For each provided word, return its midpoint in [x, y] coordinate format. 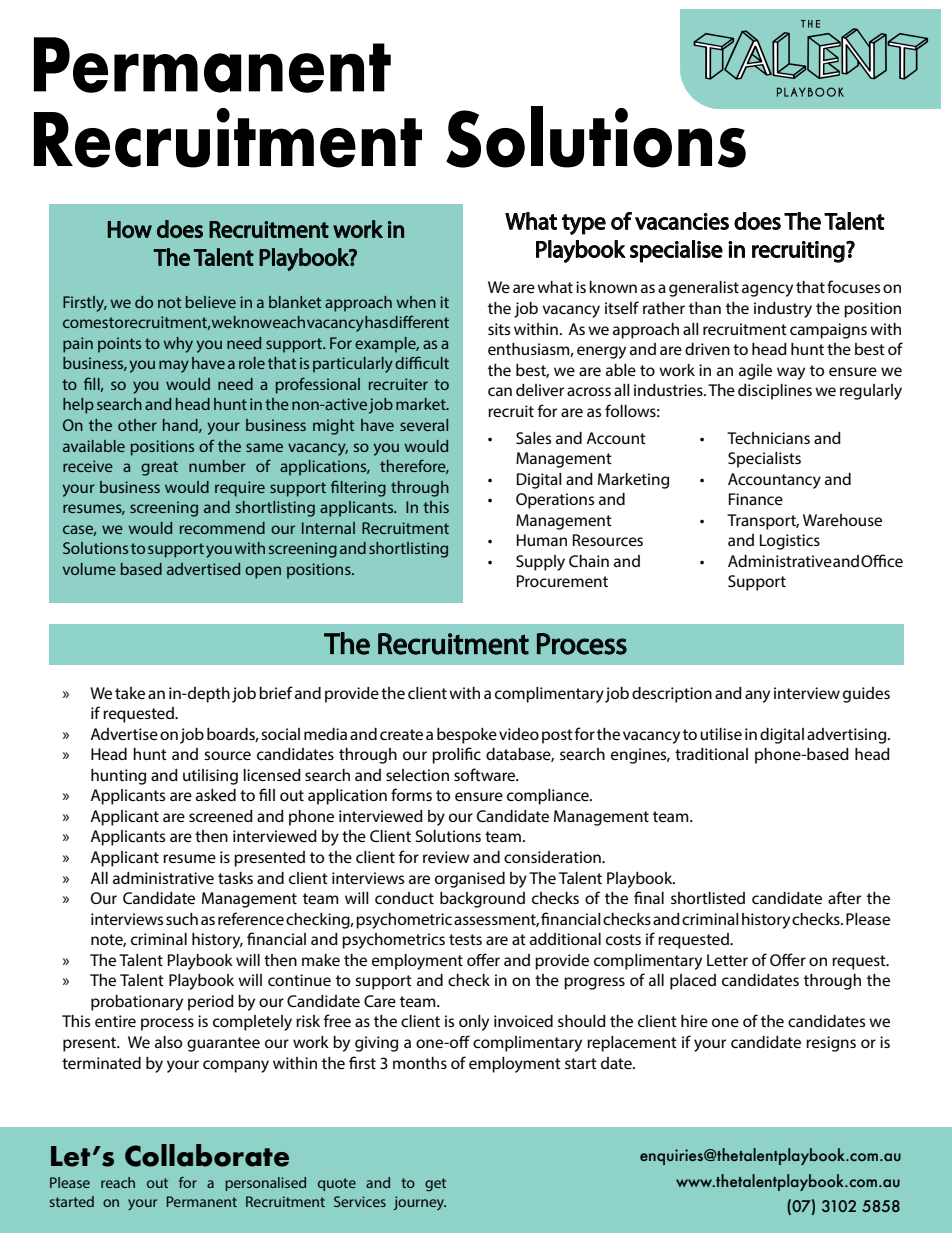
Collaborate [207, 1155]
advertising [848, 736]
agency [767, 290]
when [416, 302]
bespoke [467, 736]
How [130, 229]
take [130, 693]
